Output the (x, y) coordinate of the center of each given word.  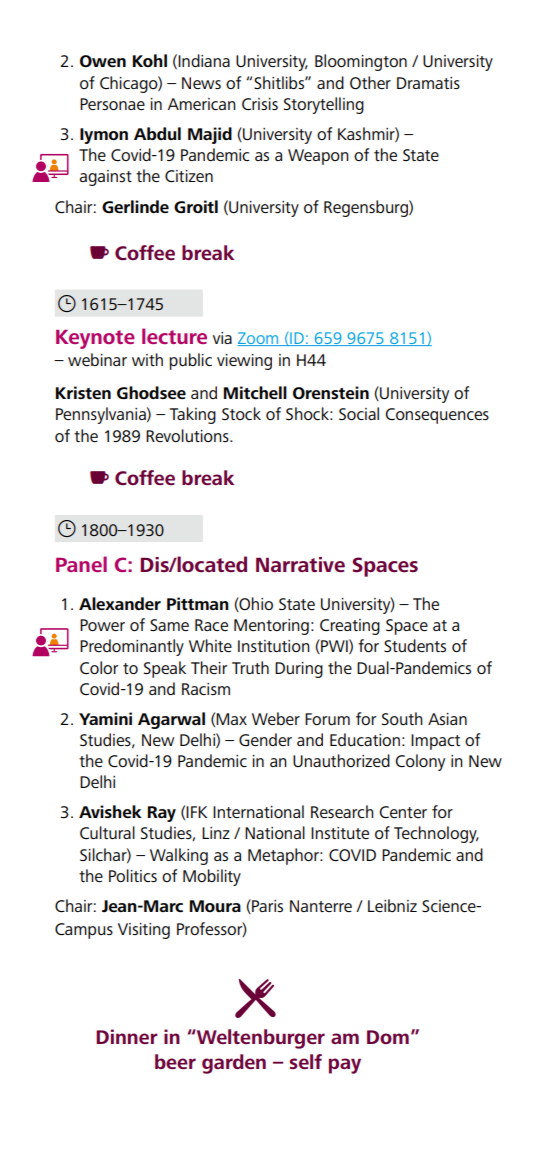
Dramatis (428, 83)
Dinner (127, 1036)
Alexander (120, 603)
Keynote (95, 339)
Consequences (437, 416)
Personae (112, 104)
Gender (265, 739)
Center (403, 812)
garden (234, 1064)
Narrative (300, 564)
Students (415, 645)
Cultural (107, 832)
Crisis (260, 104)
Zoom (259, 339)
